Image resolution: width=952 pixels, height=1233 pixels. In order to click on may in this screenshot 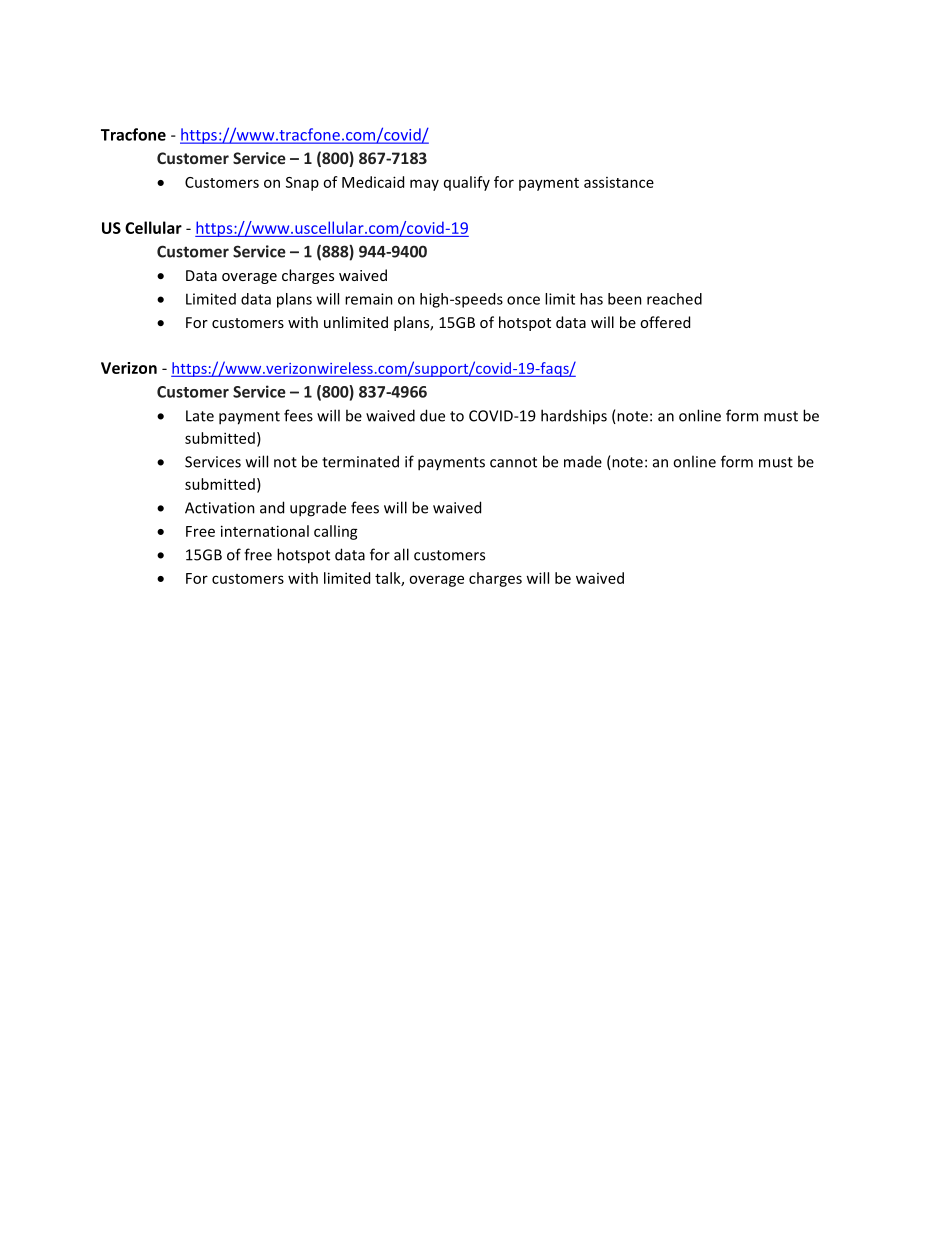, I will do `click(424, 185)`.
